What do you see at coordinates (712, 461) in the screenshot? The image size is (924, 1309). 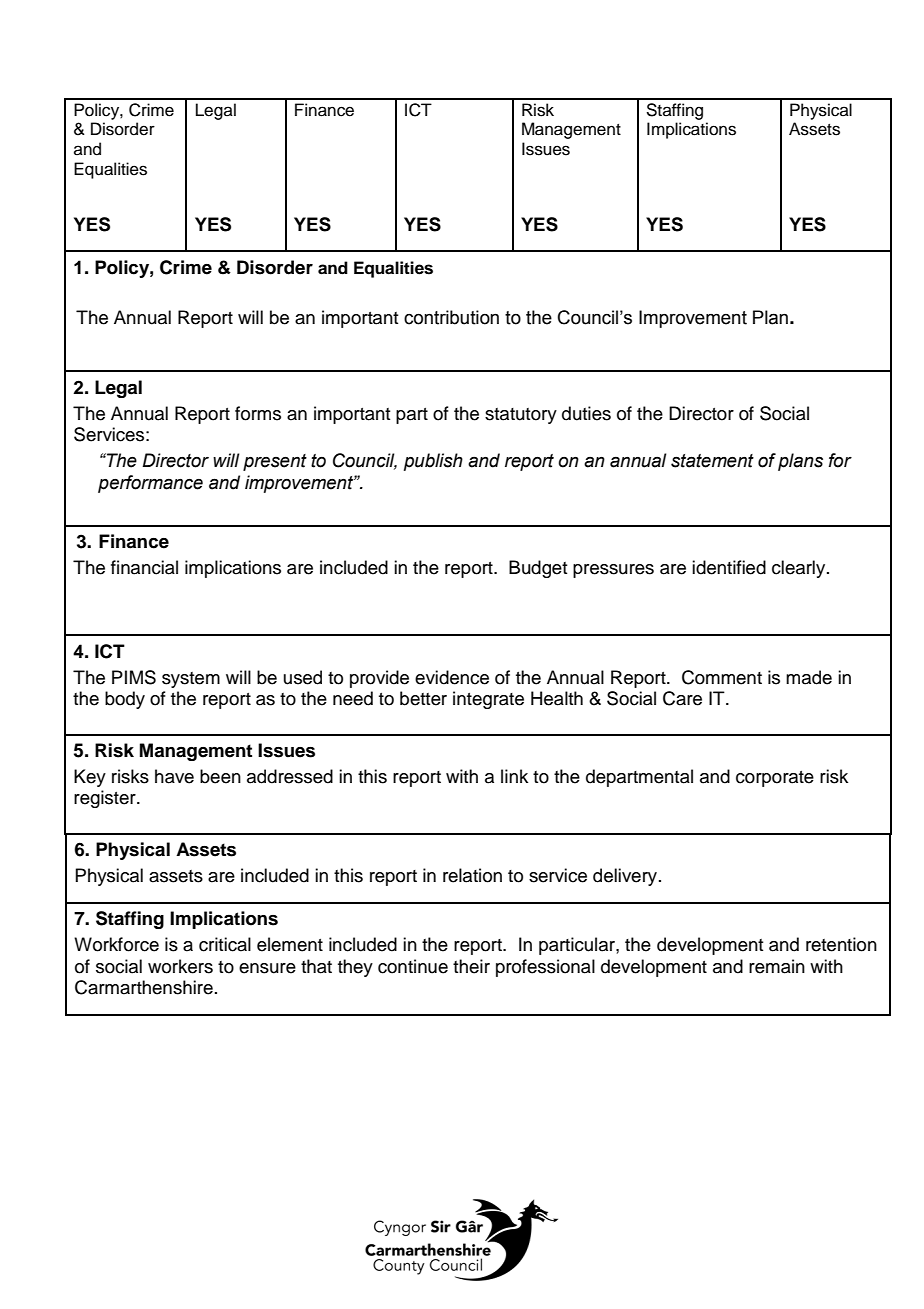 I see `statement` at bounding box center [712, 461].
